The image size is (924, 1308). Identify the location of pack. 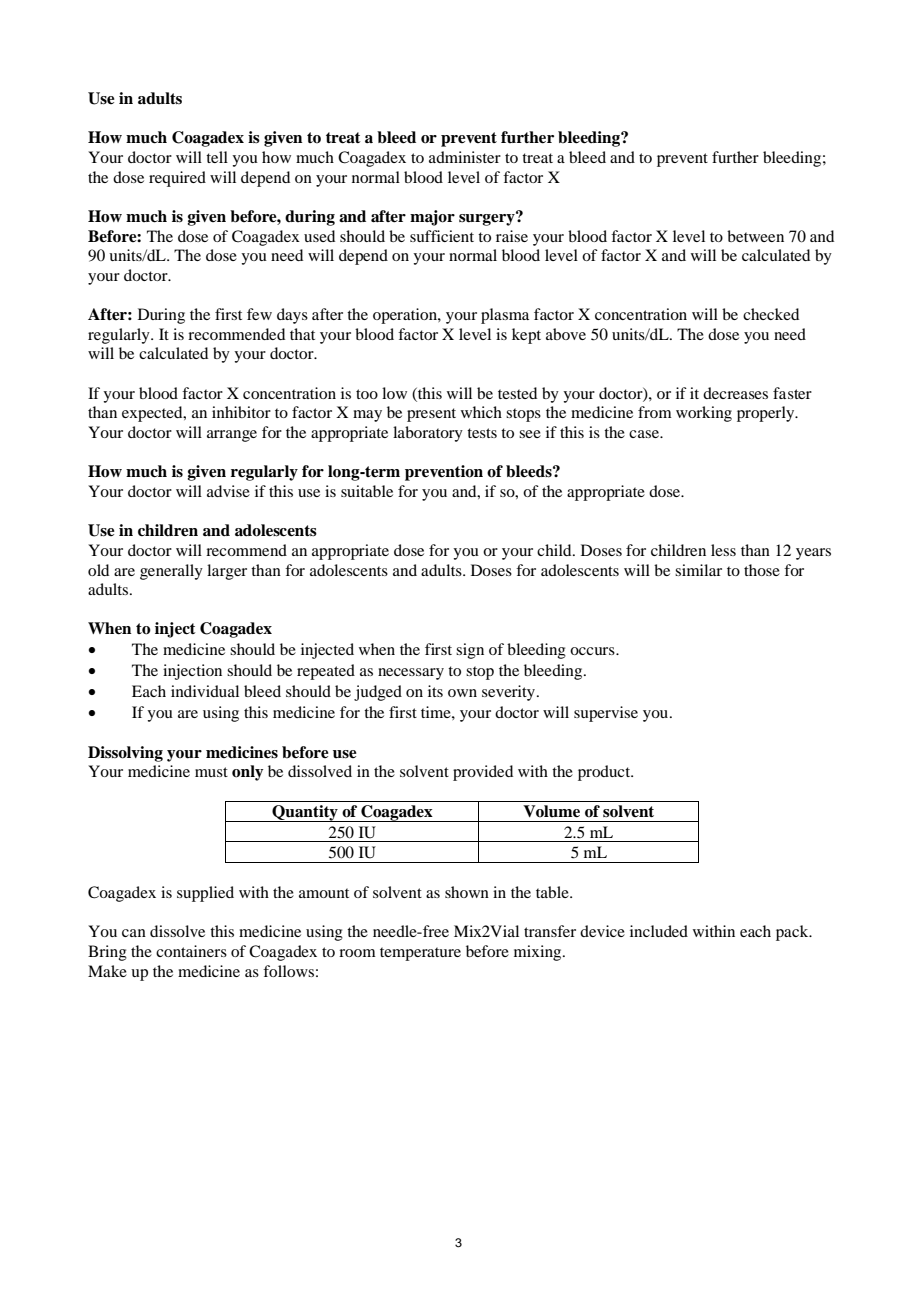
(793, 933).
